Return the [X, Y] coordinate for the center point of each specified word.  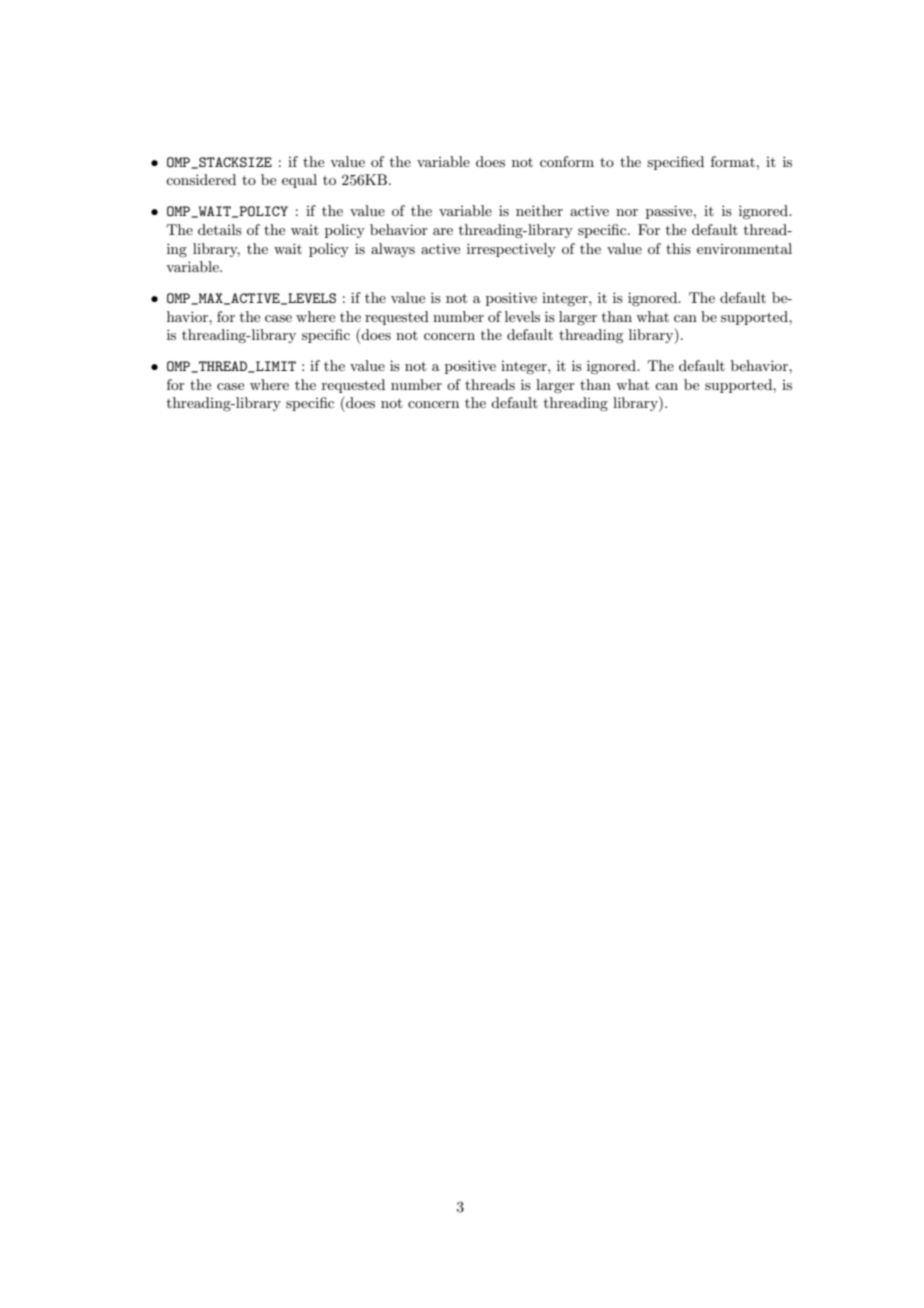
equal [299, 181]
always [393, 250]
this [678, 248]
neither [539, 210]
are [443, 231]
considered [201, 179]
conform [567, 161]
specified [675, 163]
